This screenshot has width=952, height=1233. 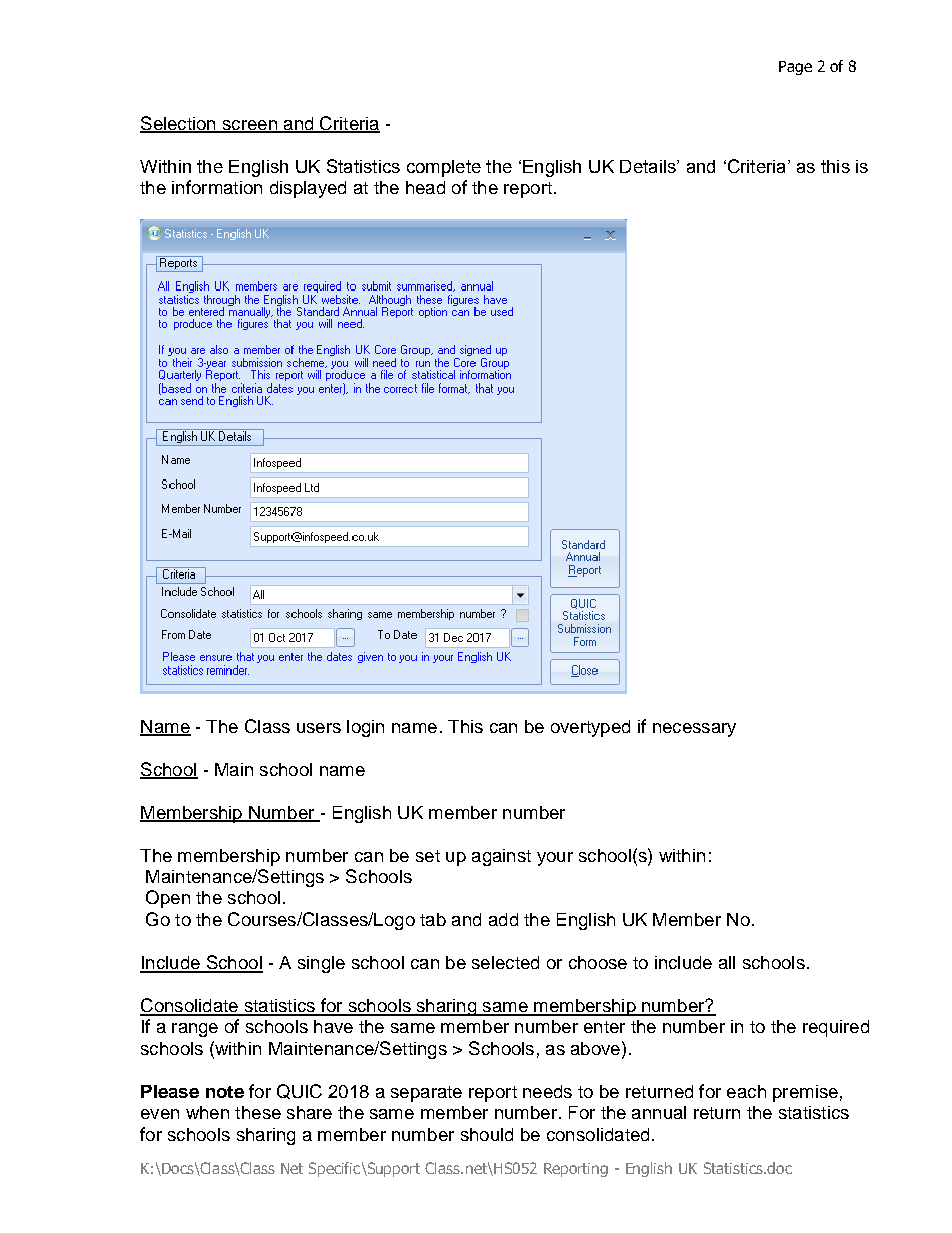 What do you see at coordinates (795, 68) in the screenshot?
I see `Page` at bounding box center [795, 68].
